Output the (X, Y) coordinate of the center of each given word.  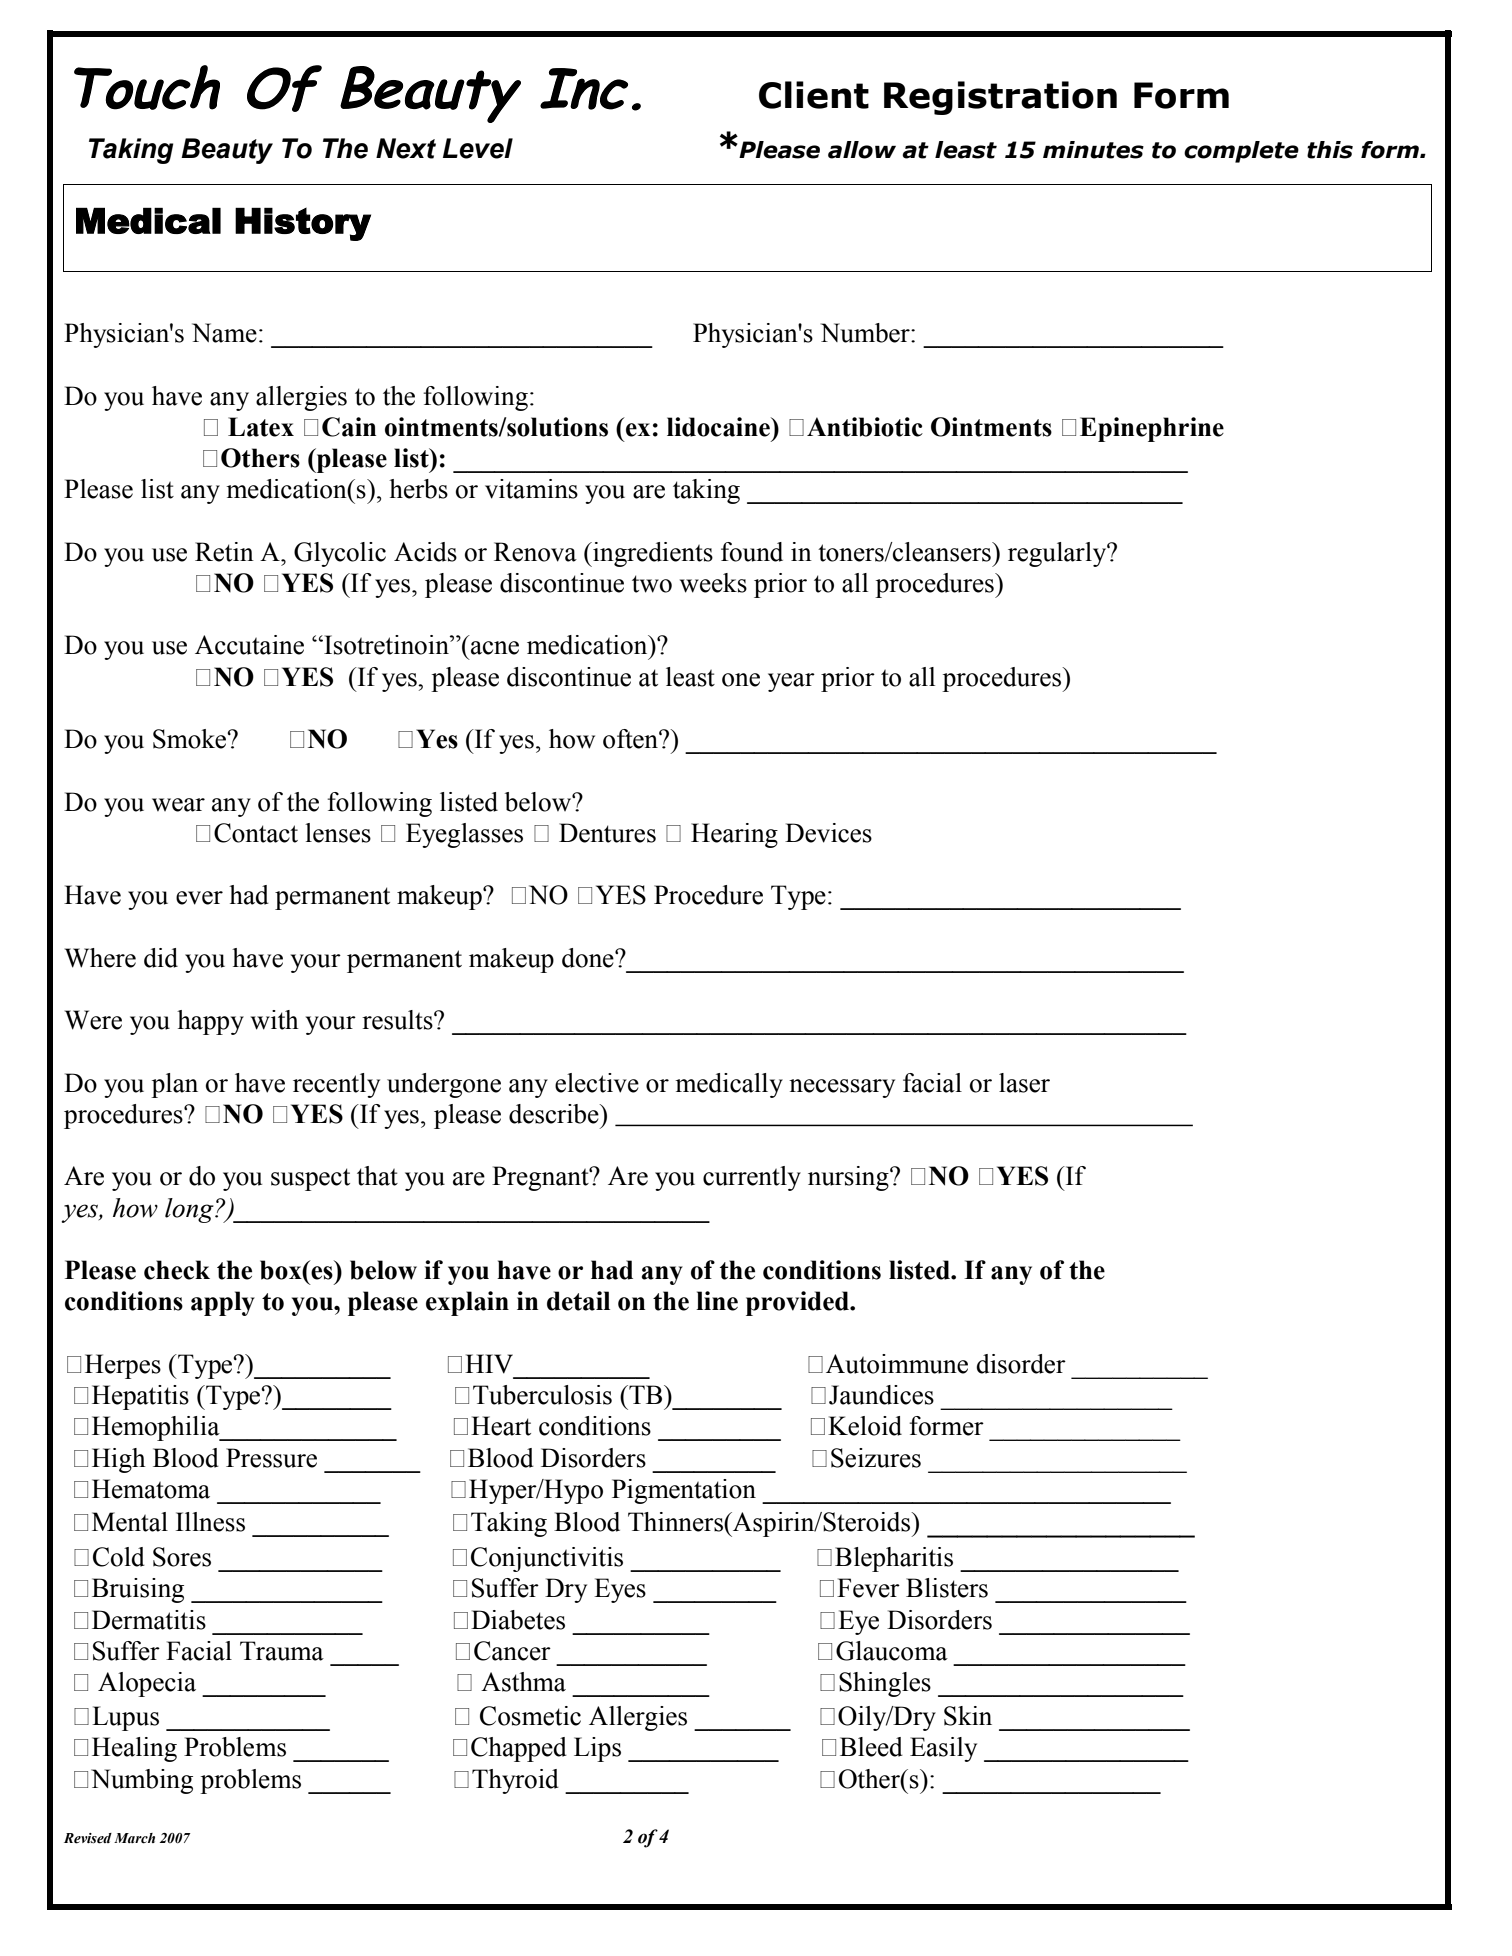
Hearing (734, 835)
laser (1024, 1083)
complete (1241, 152)
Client (814, 95)
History (303, 224)
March (134, 1838)
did (161, 958)
